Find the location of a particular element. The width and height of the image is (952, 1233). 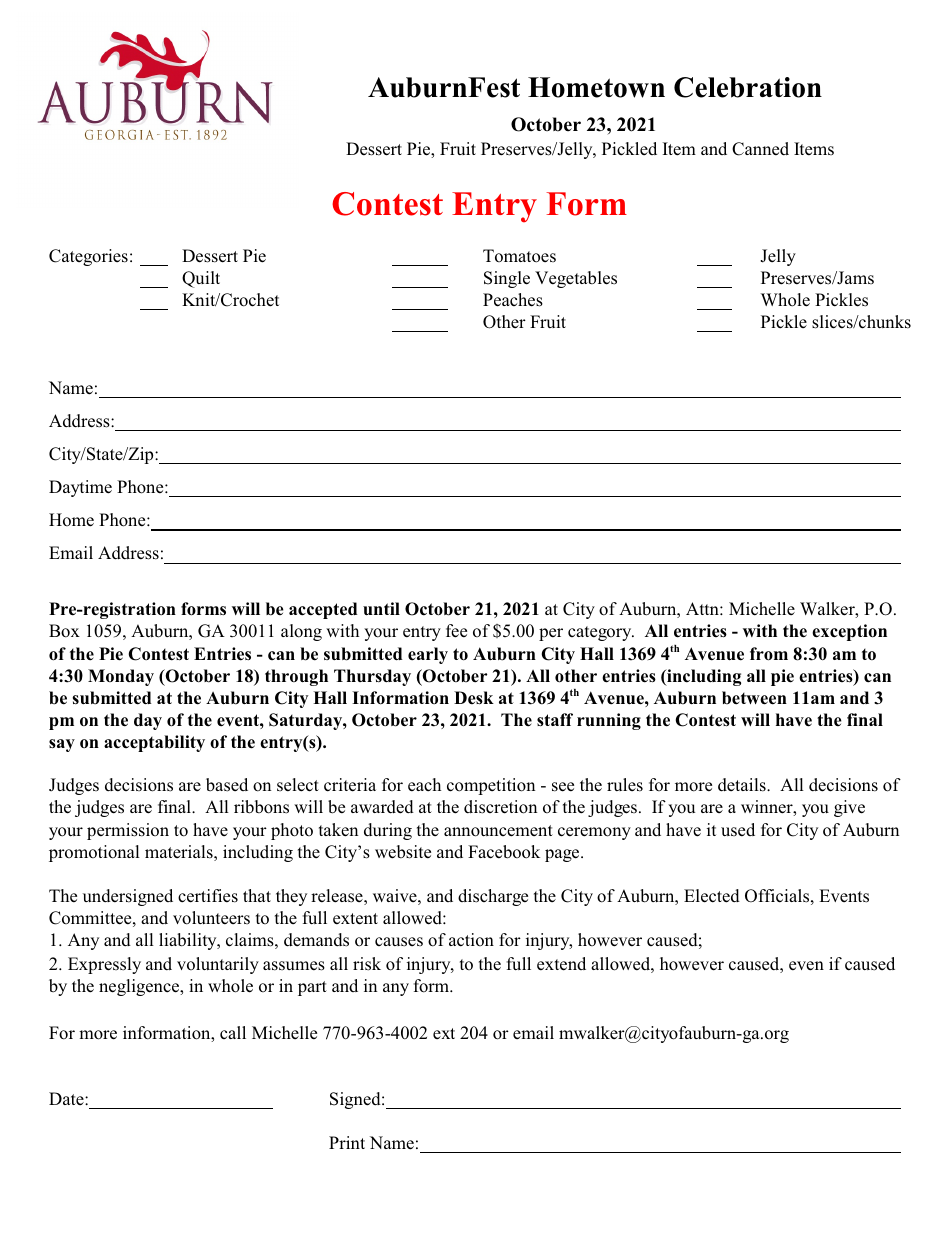

Print is located at coordinates (347, 1142).
